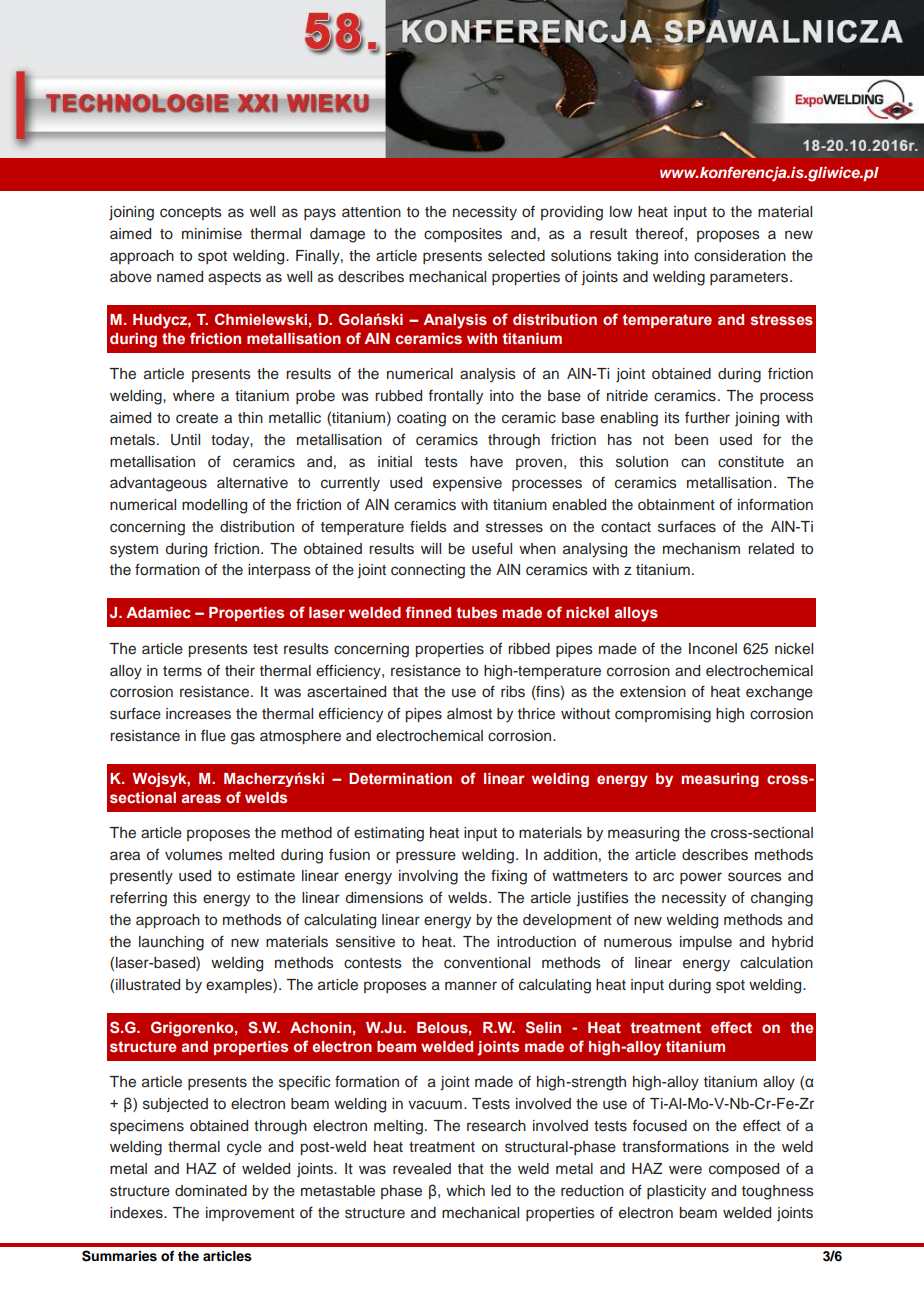  I want to click on which, so click(465, 1191).
